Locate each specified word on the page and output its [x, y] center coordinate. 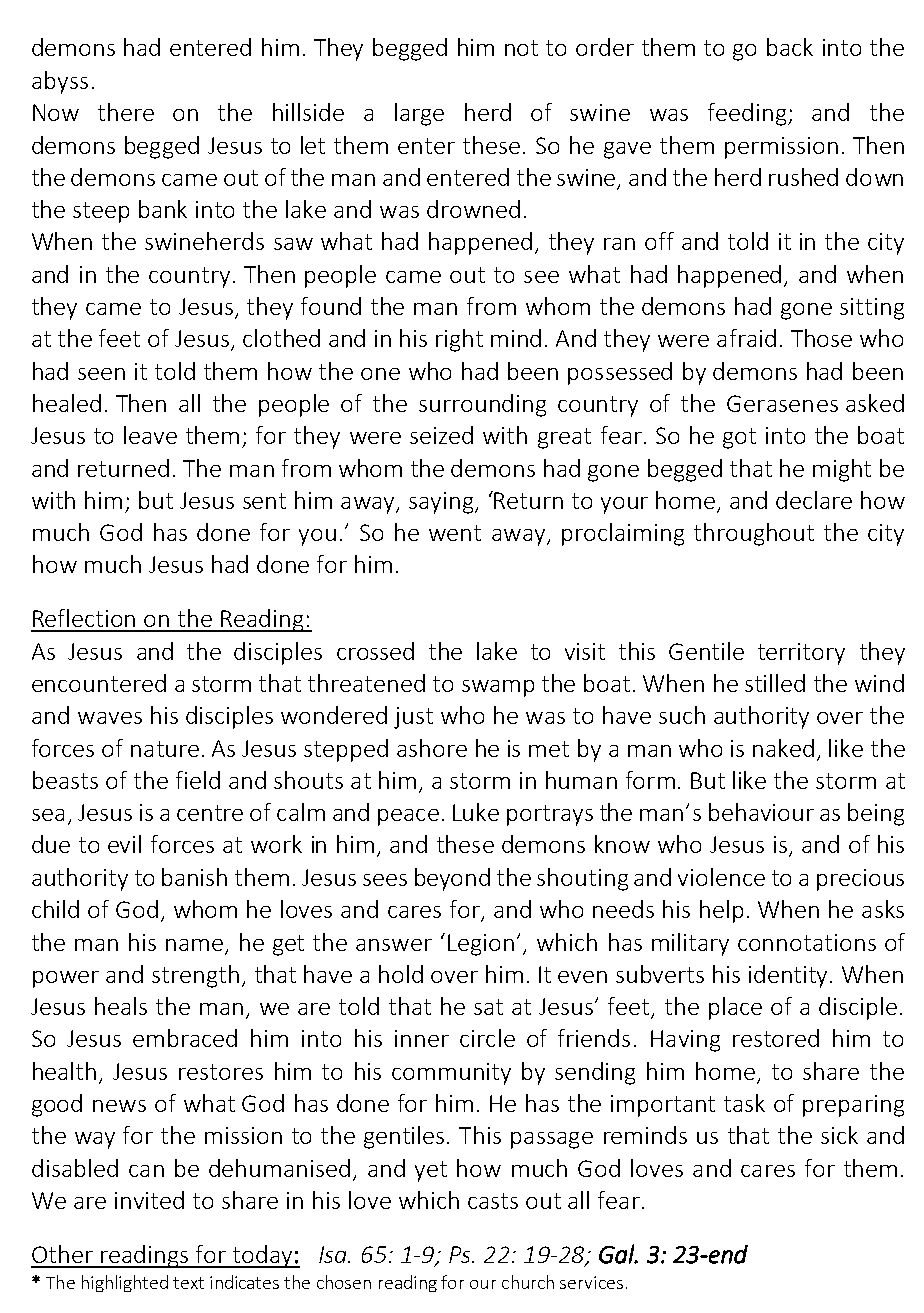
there [126, 112]
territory [801, 654]
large [419, 114]
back [790, 47]
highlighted [125, 1283]
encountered [99, 683]
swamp [498, 688]
